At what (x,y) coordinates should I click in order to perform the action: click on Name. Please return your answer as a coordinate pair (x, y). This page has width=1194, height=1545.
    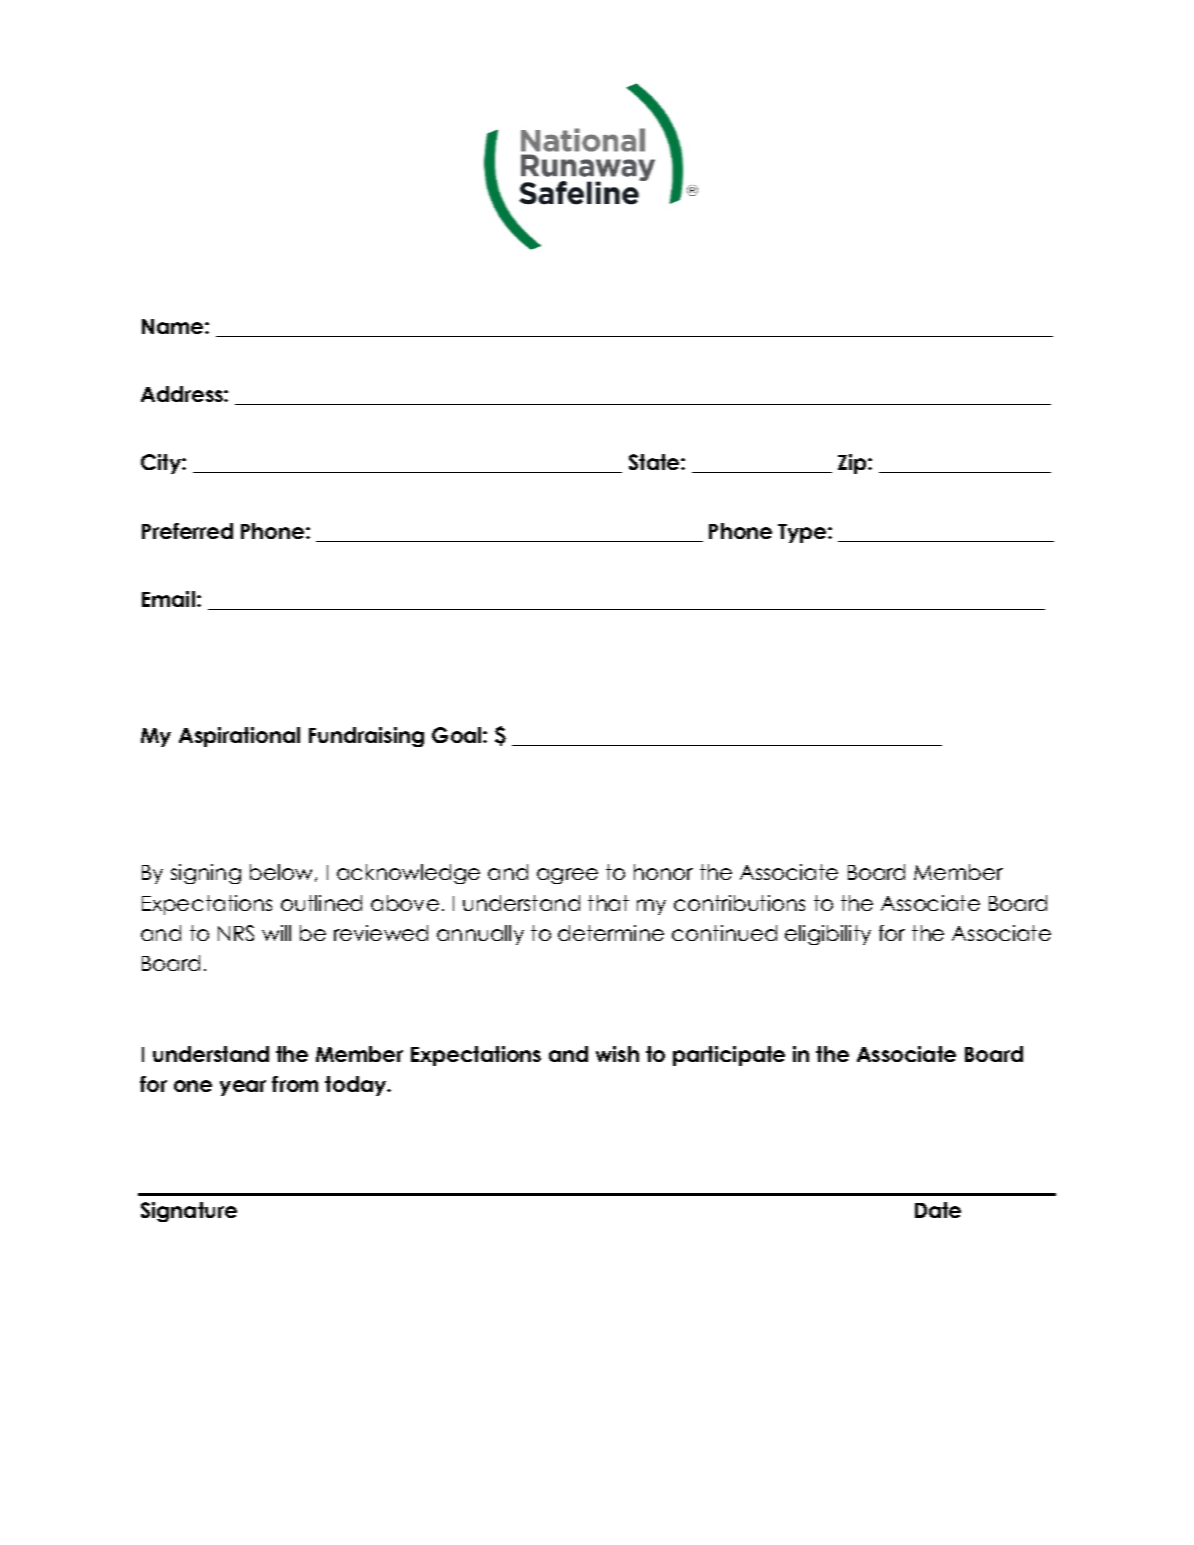
    Looking at the image, I should click on (174, 326).
